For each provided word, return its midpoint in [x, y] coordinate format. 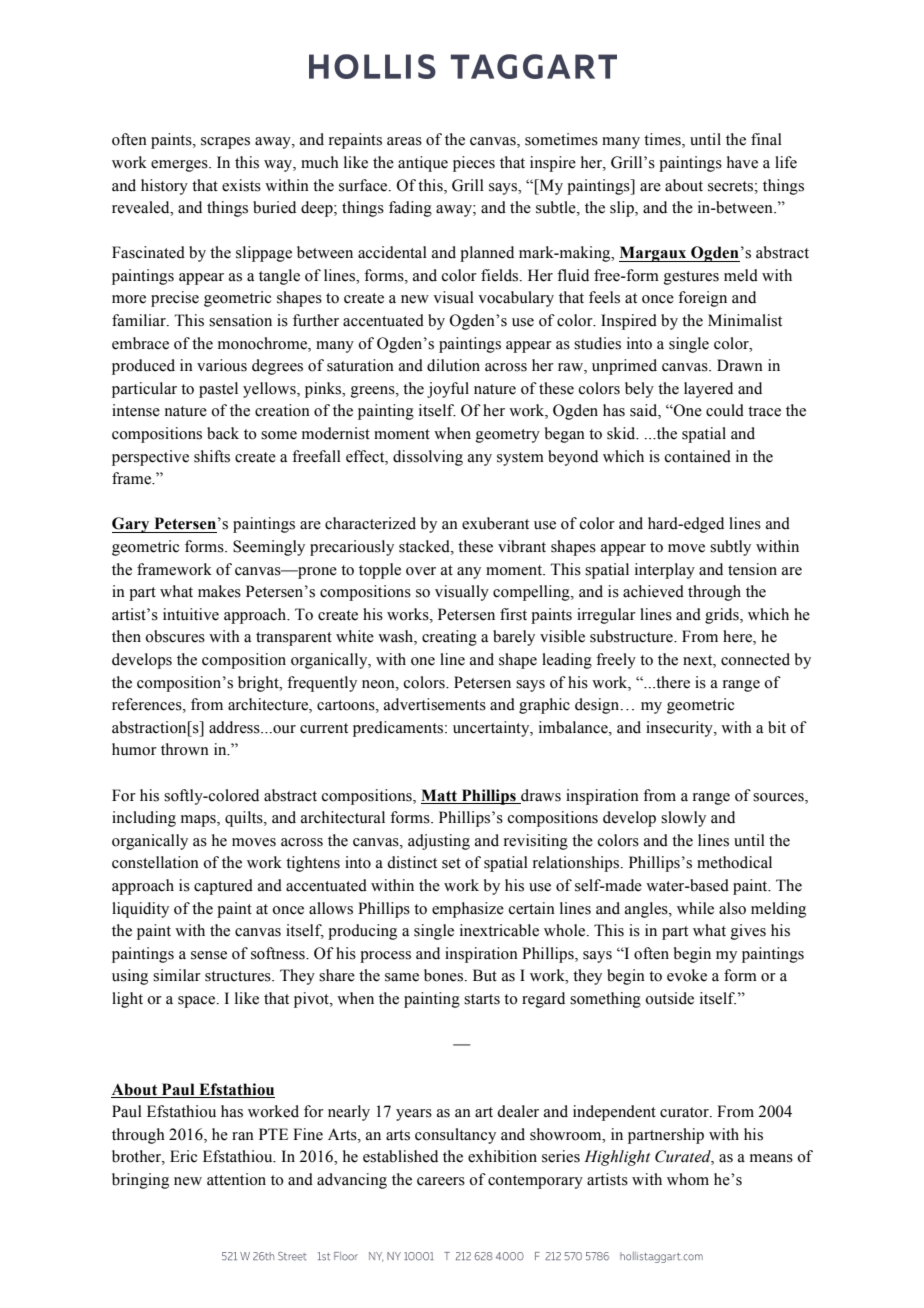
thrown [185, 749]
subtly [730, 548]
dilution [453, 365]
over [421, 571]
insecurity [680, 729]
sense [209, 955]
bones [445, 975]
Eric [183, 1156]
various [222, 365]
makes [219, 591]
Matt [439, 795]
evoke [687, 975]
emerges [180, 166]
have [742, 162]
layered [708, 390]
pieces [474, 164]
